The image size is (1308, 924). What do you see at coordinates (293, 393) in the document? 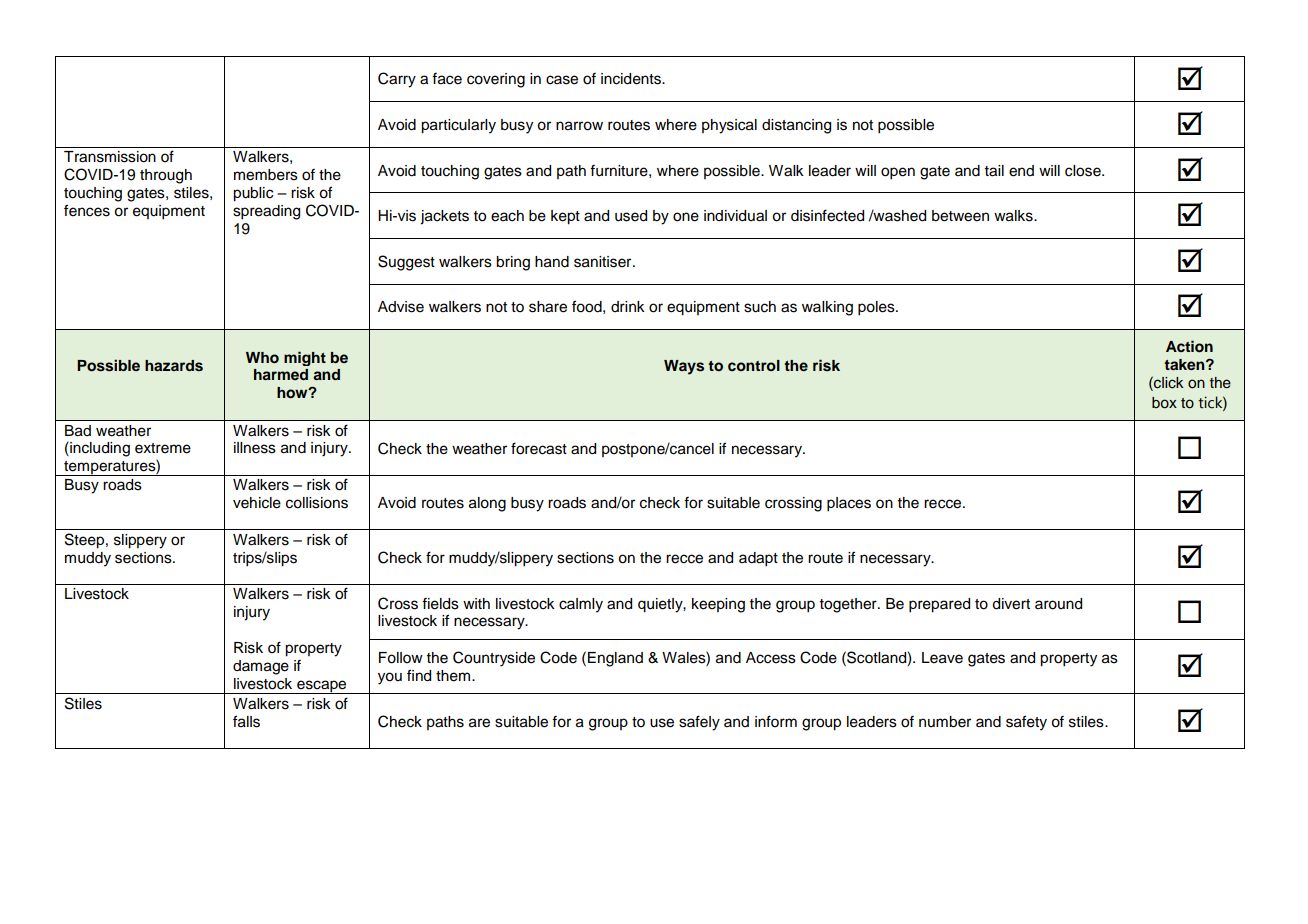
I see `how` at bounding box center [293, 393].
